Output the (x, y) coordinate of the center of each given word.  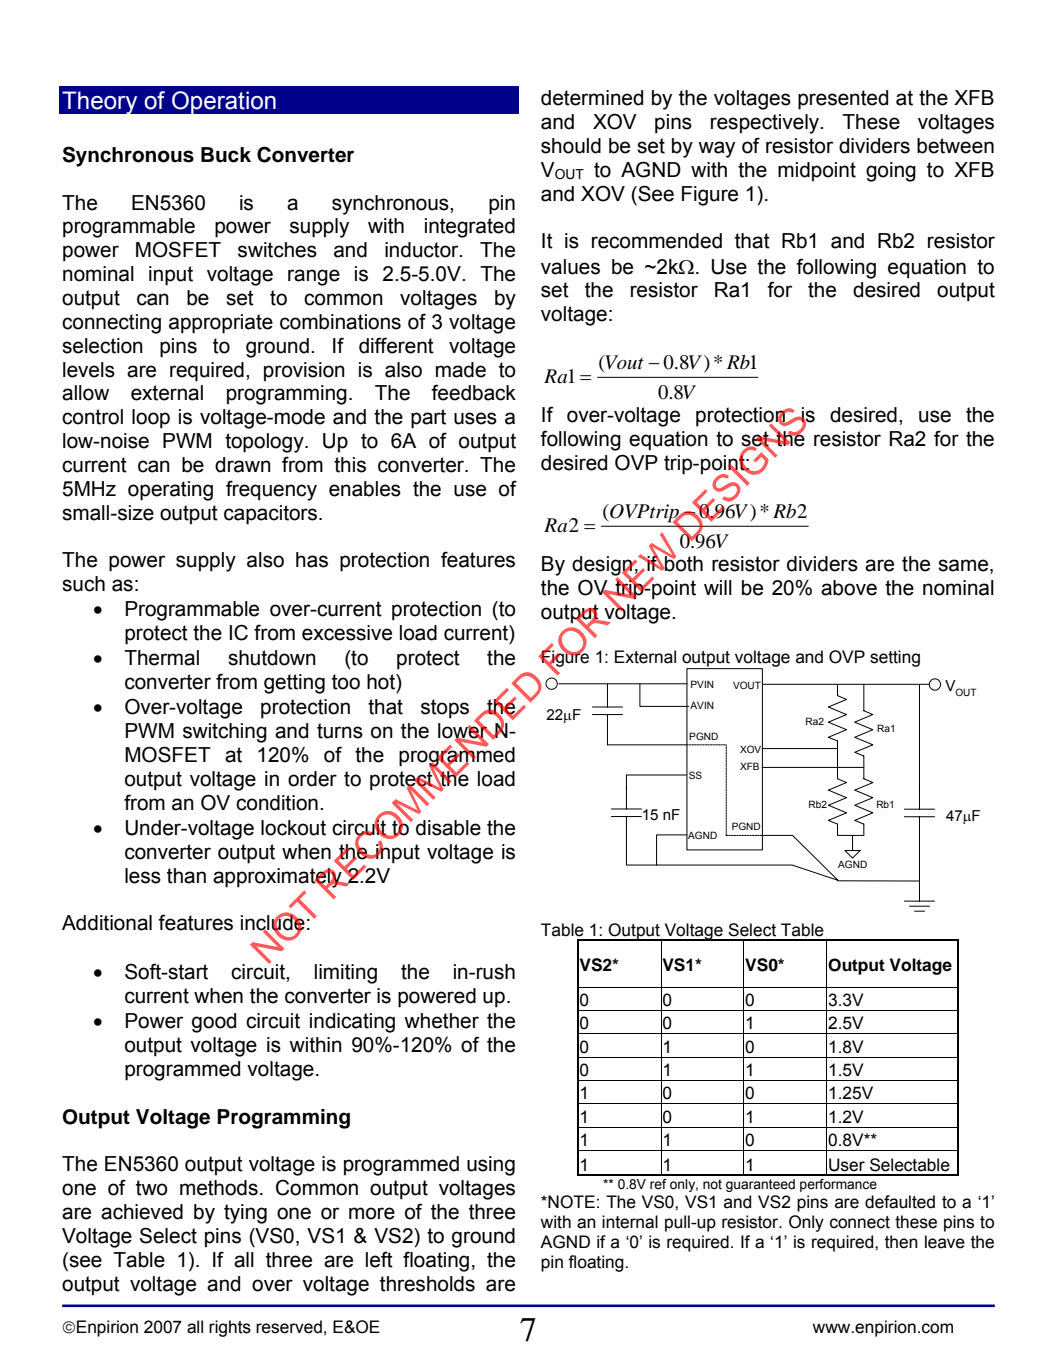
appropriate (221, 324)
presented (843, 100)
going (891, 172)
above (849, 588)
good (214, 1023)
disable (448, 828)
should (571, 146)
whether (441, 1021)
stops (445, 709)
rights (230, 1328)
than (186, 876)
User (847, 1165)
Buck (226, 155)
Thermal (161, 658)
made (461, 370)
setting (895, 658)
